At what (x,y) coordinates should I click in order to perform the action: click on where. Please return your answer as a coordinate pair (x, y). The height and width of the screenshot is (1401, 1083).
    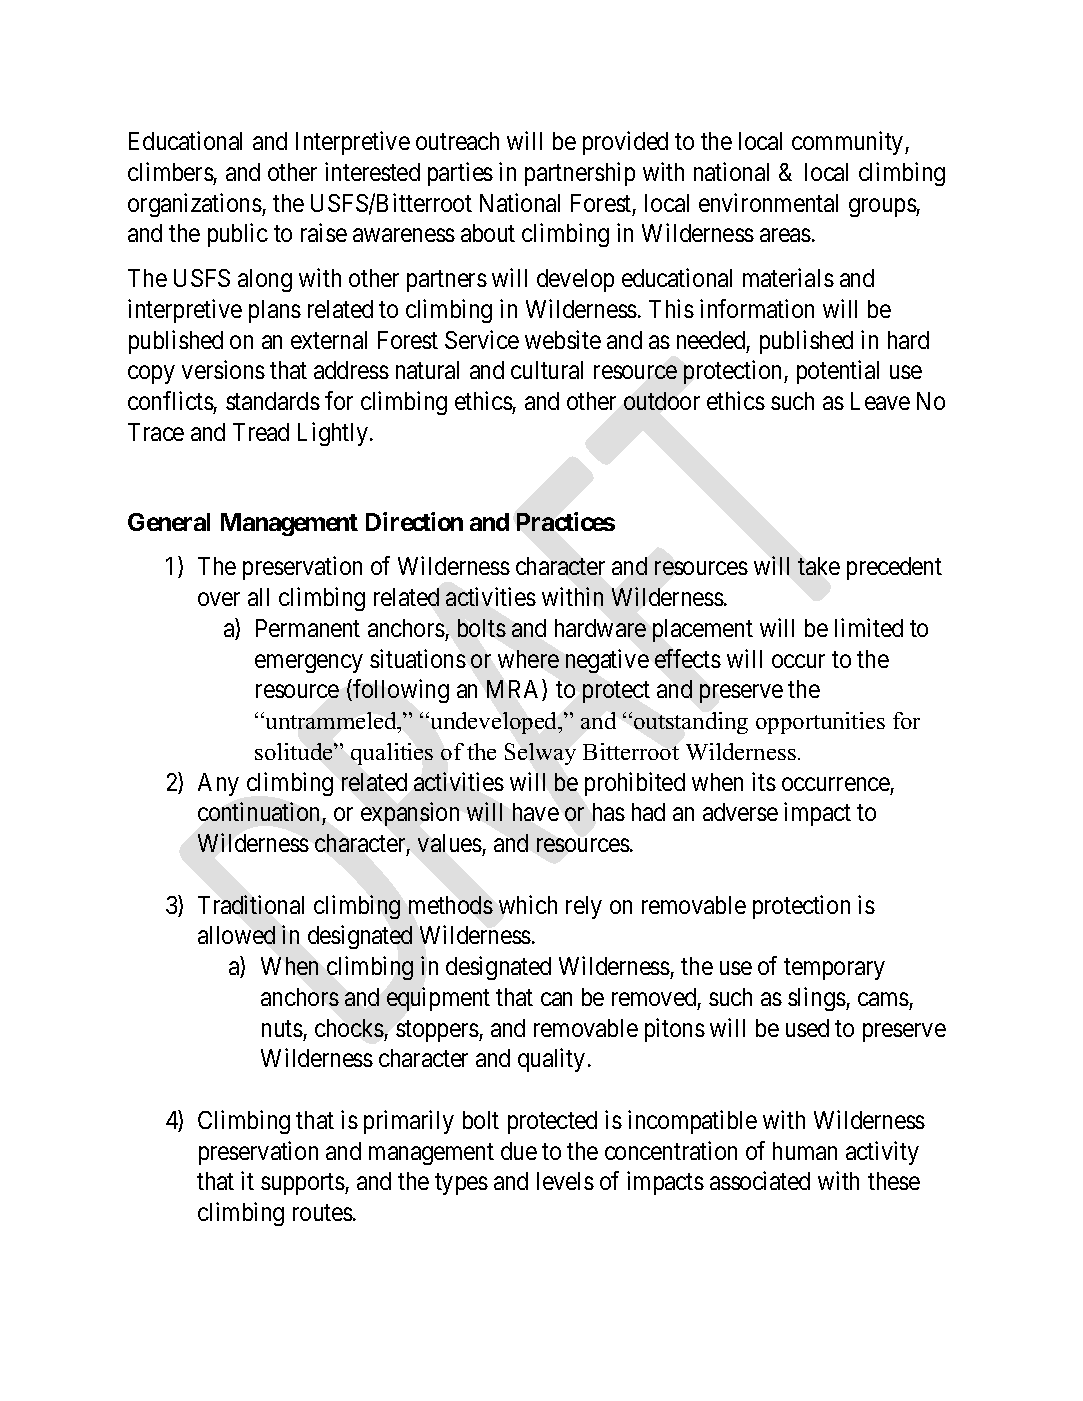
    Looking at the image, I should click on (528, 659).
